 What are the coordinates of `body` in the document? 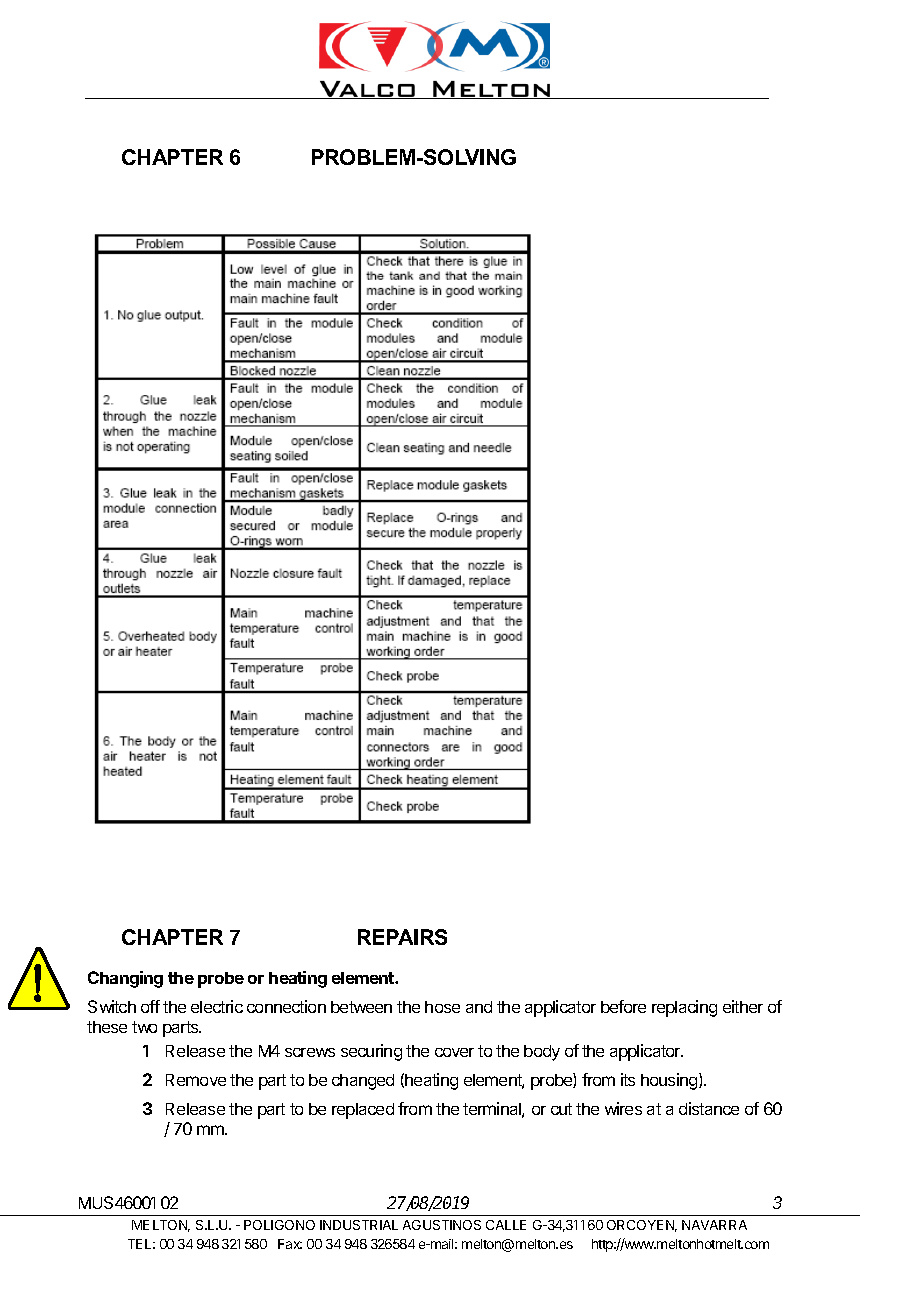 It's located at (542, 1053).
